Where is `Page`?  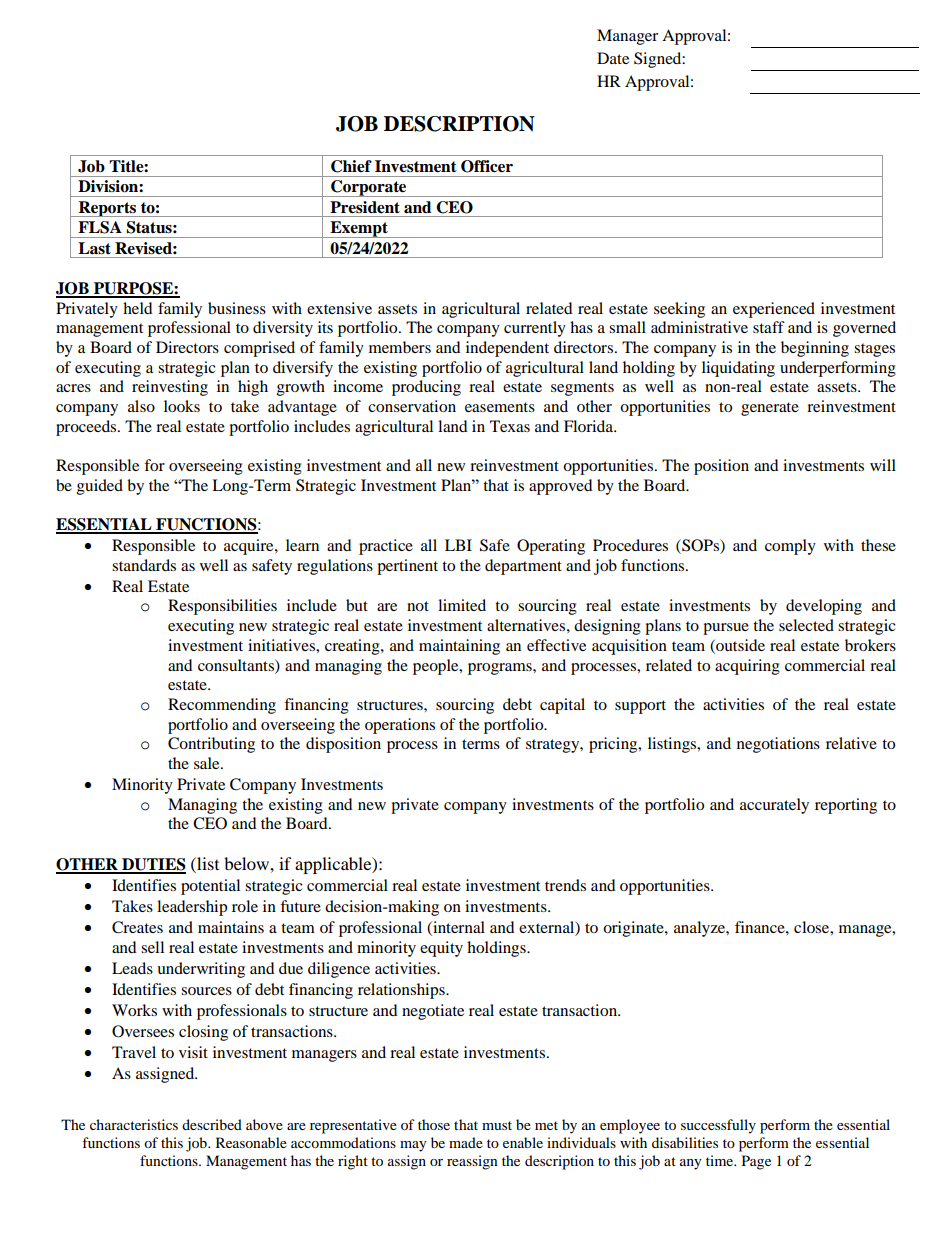 Page is located at coordinates (756, 1162).
